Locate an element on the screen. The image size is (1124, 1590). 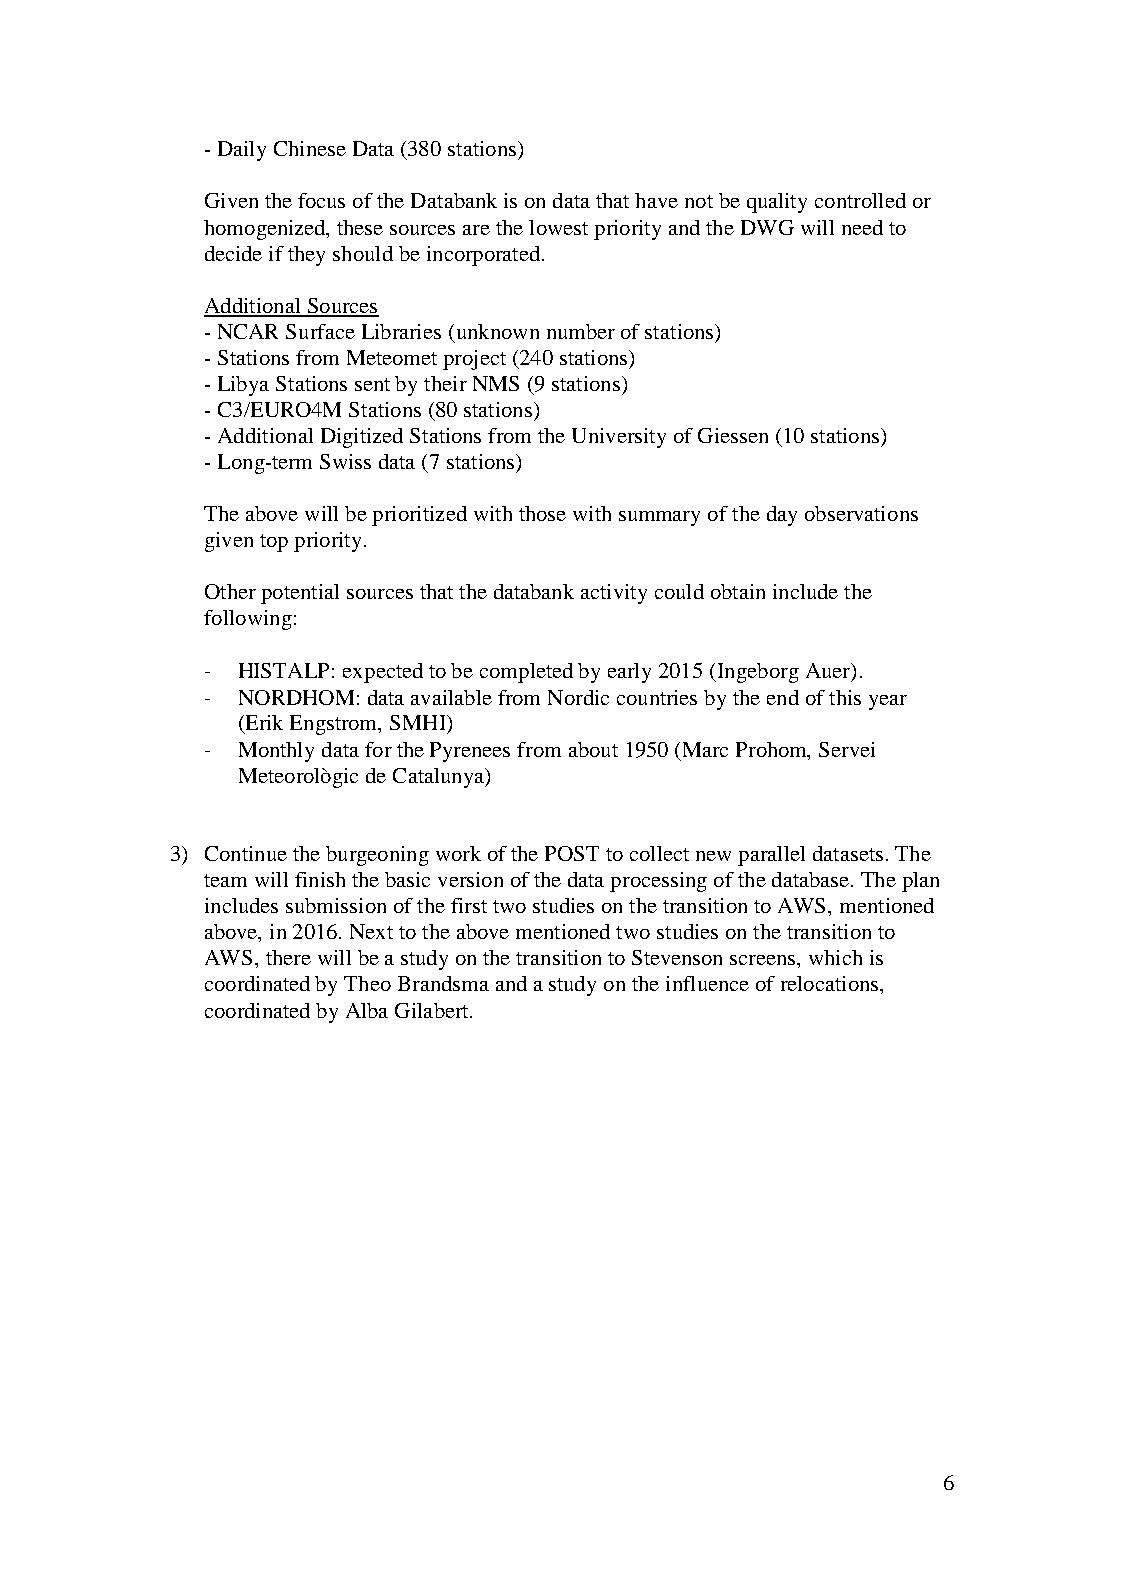
University is located at coordinates (619, 438).
